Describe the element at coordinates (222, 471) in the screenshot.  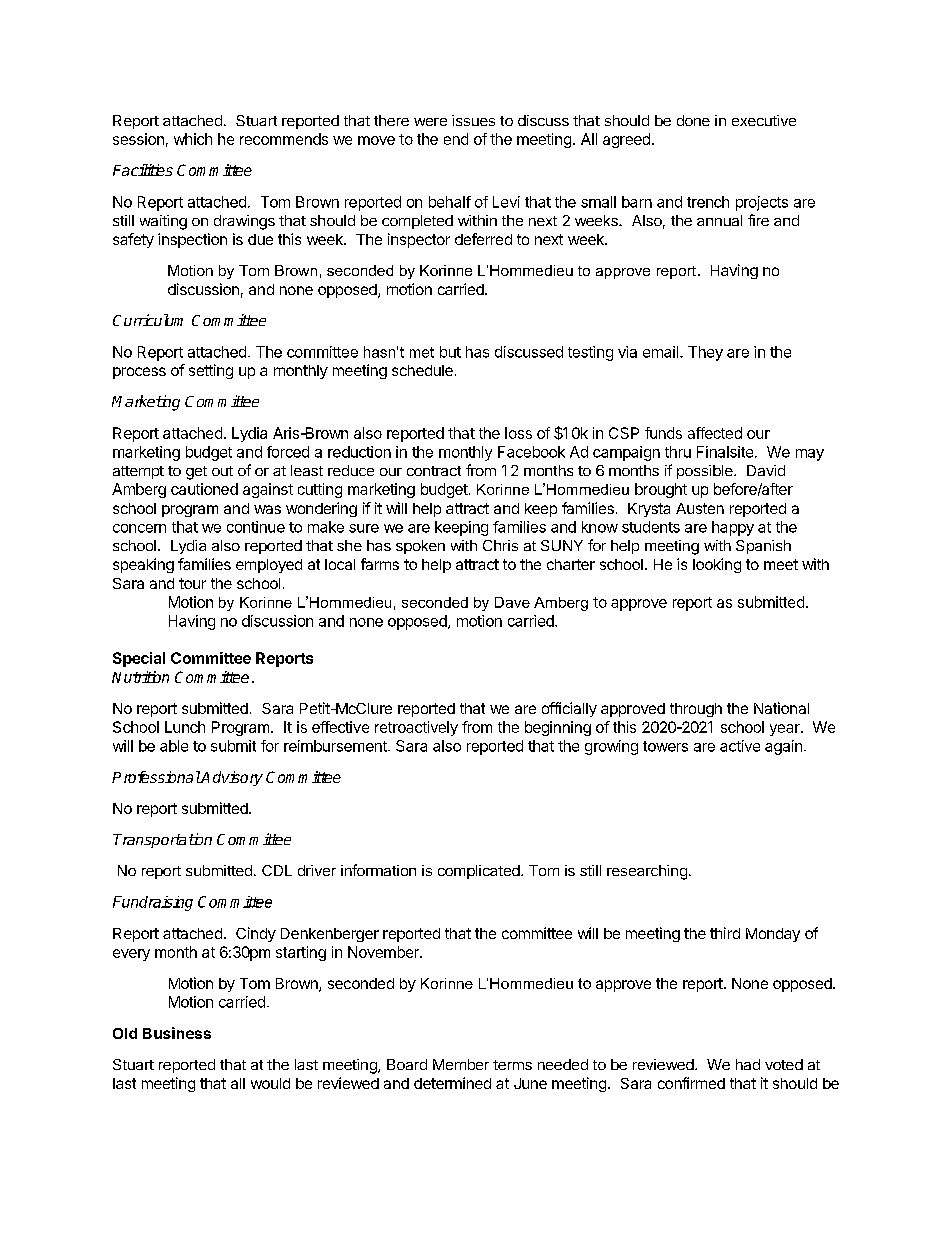
I see `out` at that location.
